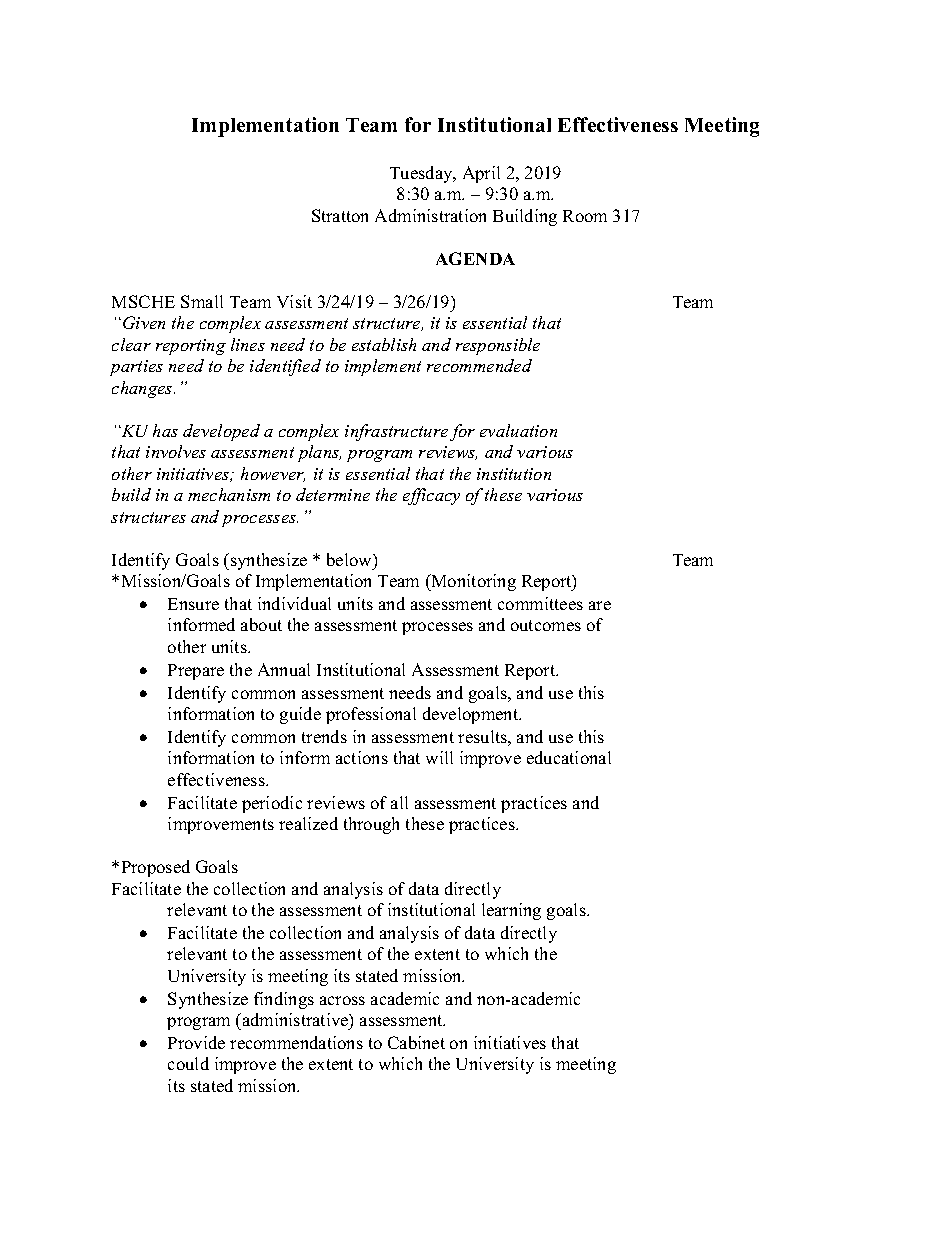  Describe the element at coordinates (156, 868) in the screenshot. I see `Proposed` at that location.
